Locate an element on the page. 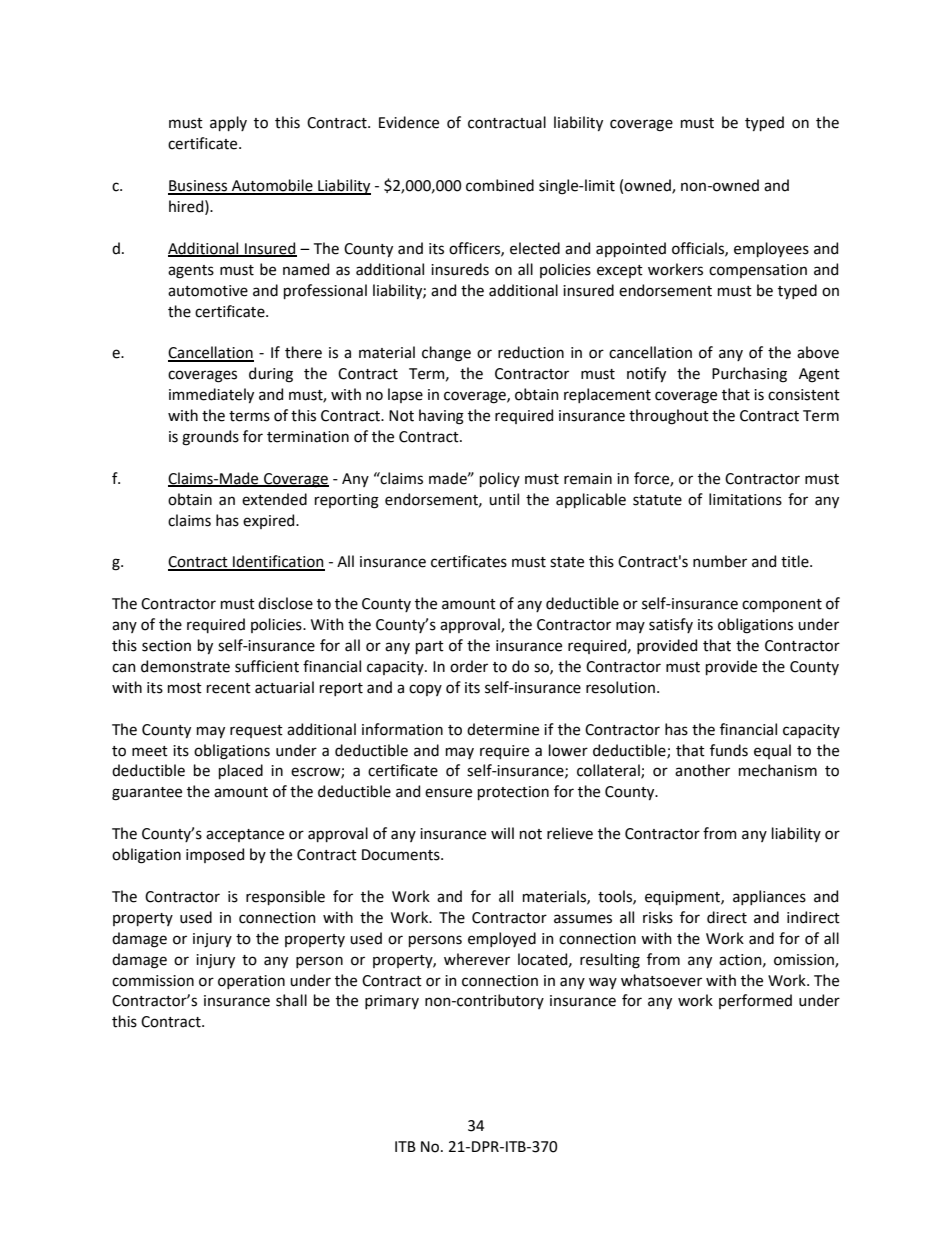 The width and height of the image is (952, 1233). apply is located at coordinates (228, 123).
